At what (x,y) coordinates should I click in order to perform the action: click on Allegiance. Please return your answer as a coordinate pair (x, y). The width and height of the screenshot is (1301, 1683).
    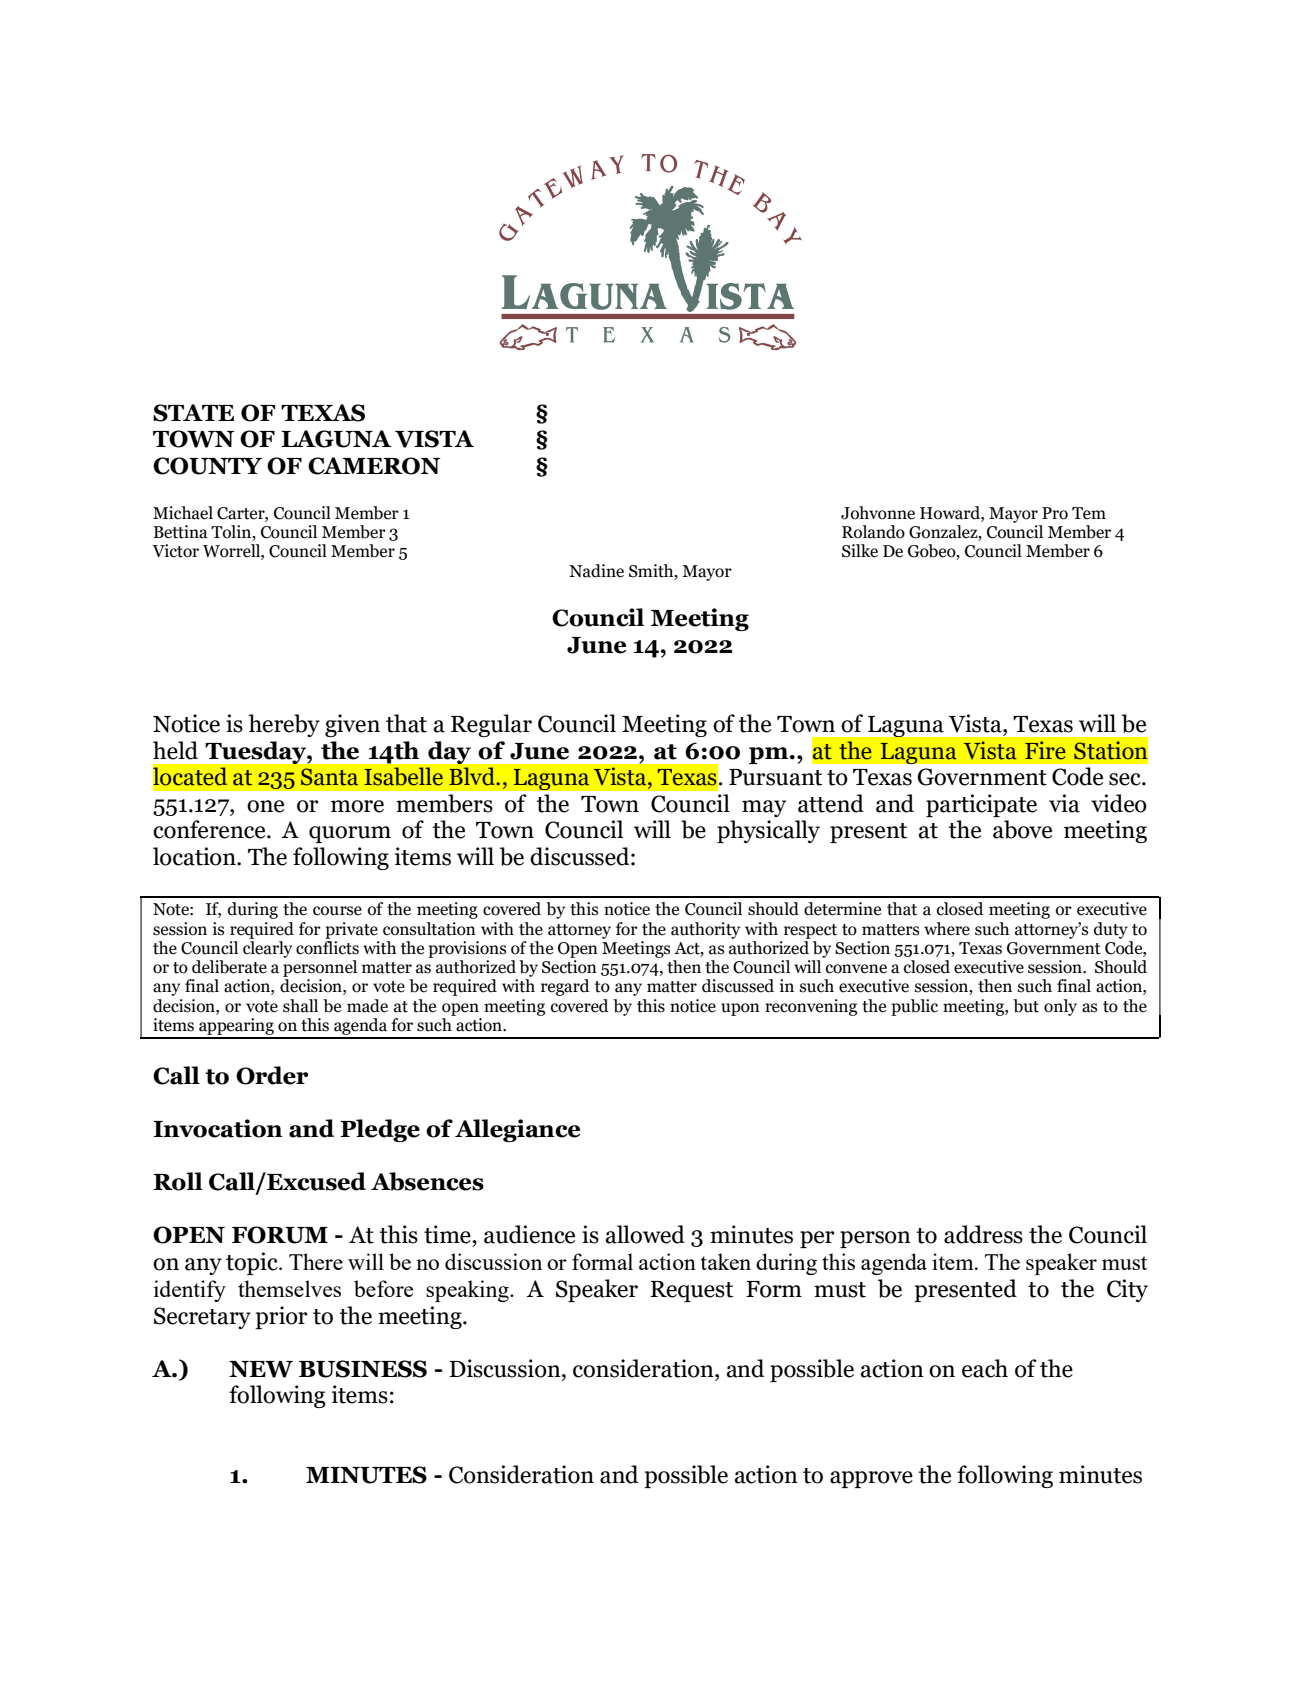
    Looking at the image, I should click on (518, 1130).
